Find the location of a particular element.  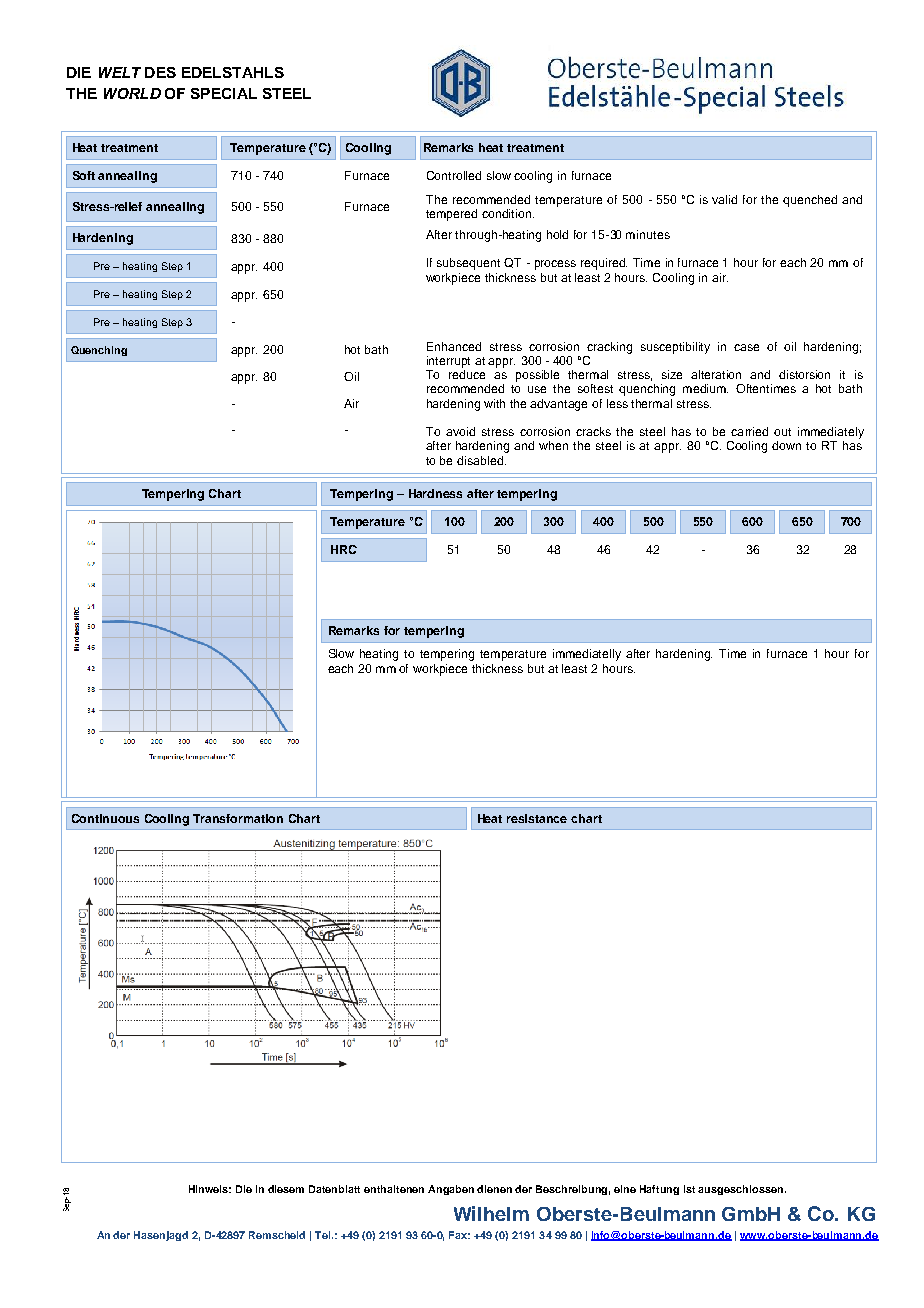

SPECIAL is located at coordinates (224, 93).
